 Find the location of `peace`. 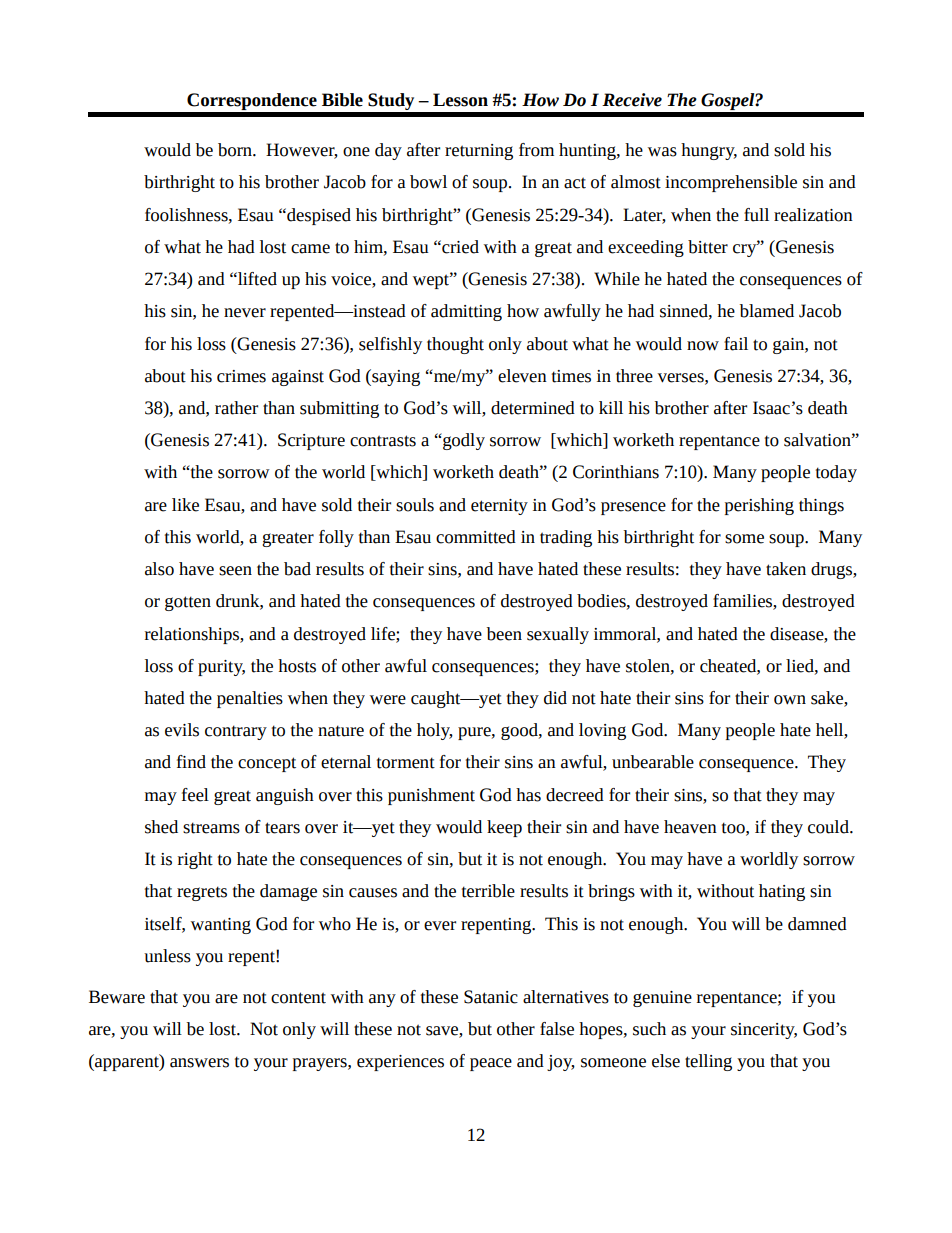

peace is located at coordinates (491, 1064).
